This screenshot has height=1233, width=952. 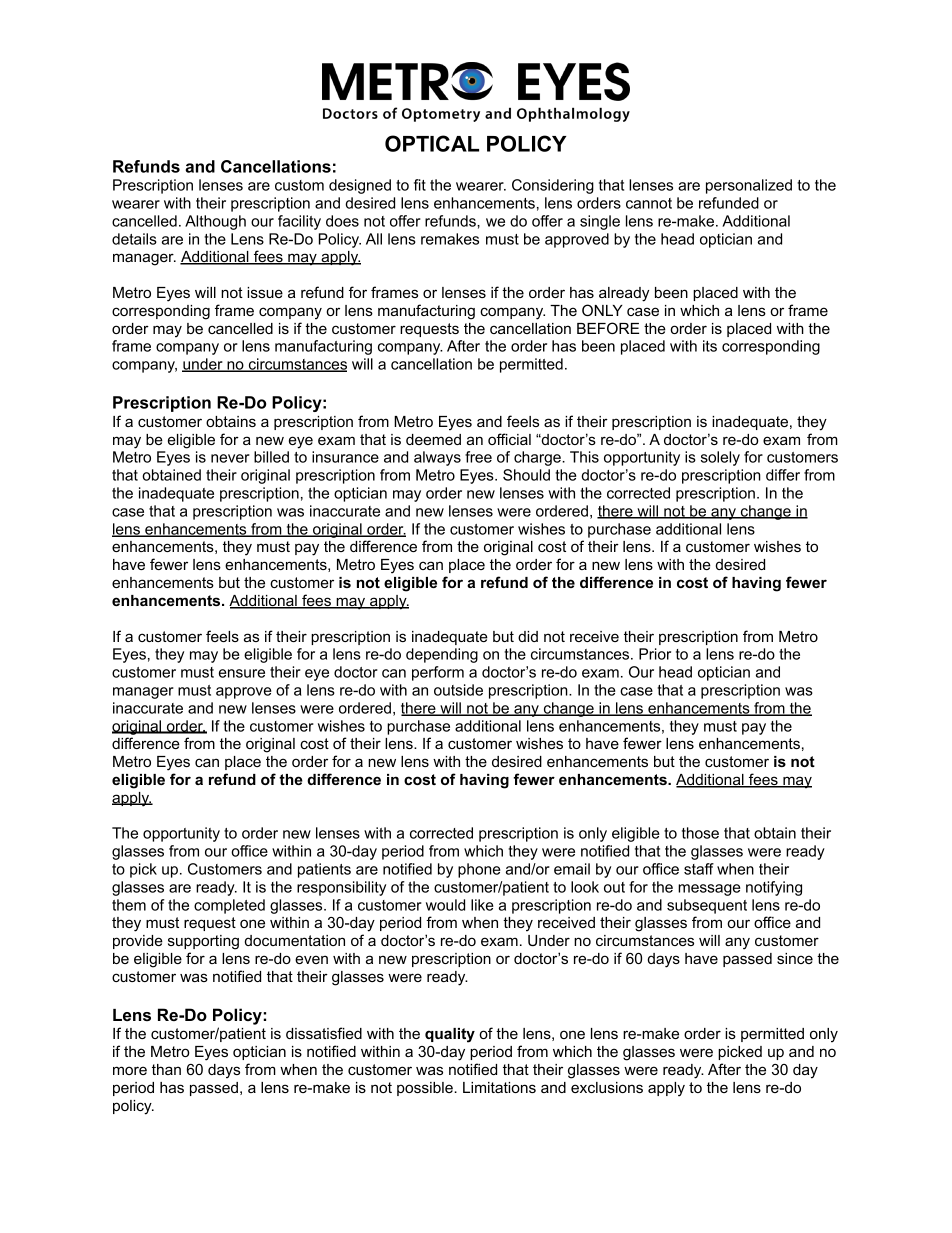 What do you see at coordinates (749, 186) in the screenshot?
I see `personalized` at bounding box center [749, 186].
